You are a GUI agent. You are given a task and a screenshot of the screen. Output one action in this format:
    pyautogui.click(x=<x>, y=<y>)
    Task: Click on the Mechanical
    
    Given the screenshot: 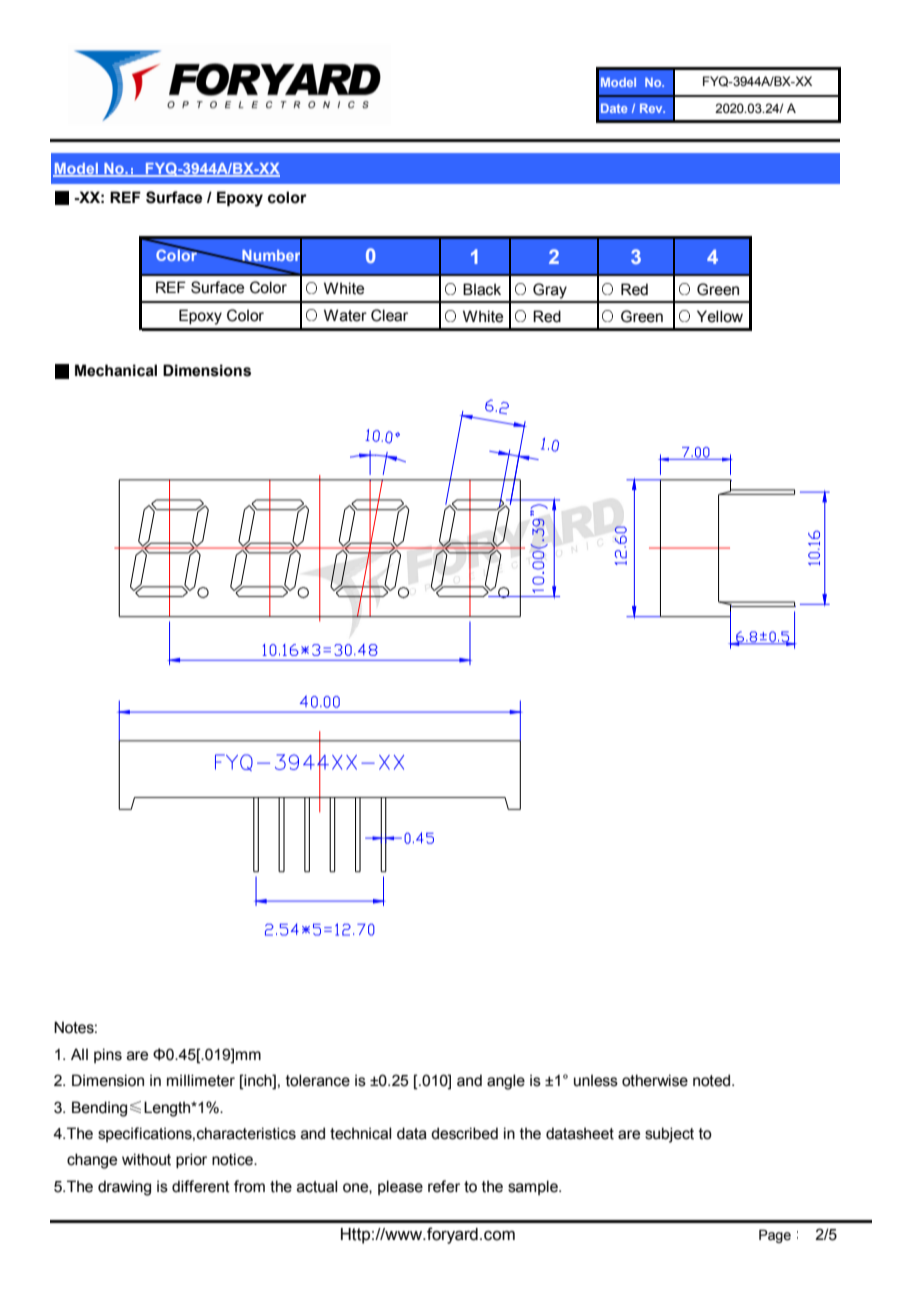 What is the action you would take?
    pyautogui.click(x=116, y=370)
